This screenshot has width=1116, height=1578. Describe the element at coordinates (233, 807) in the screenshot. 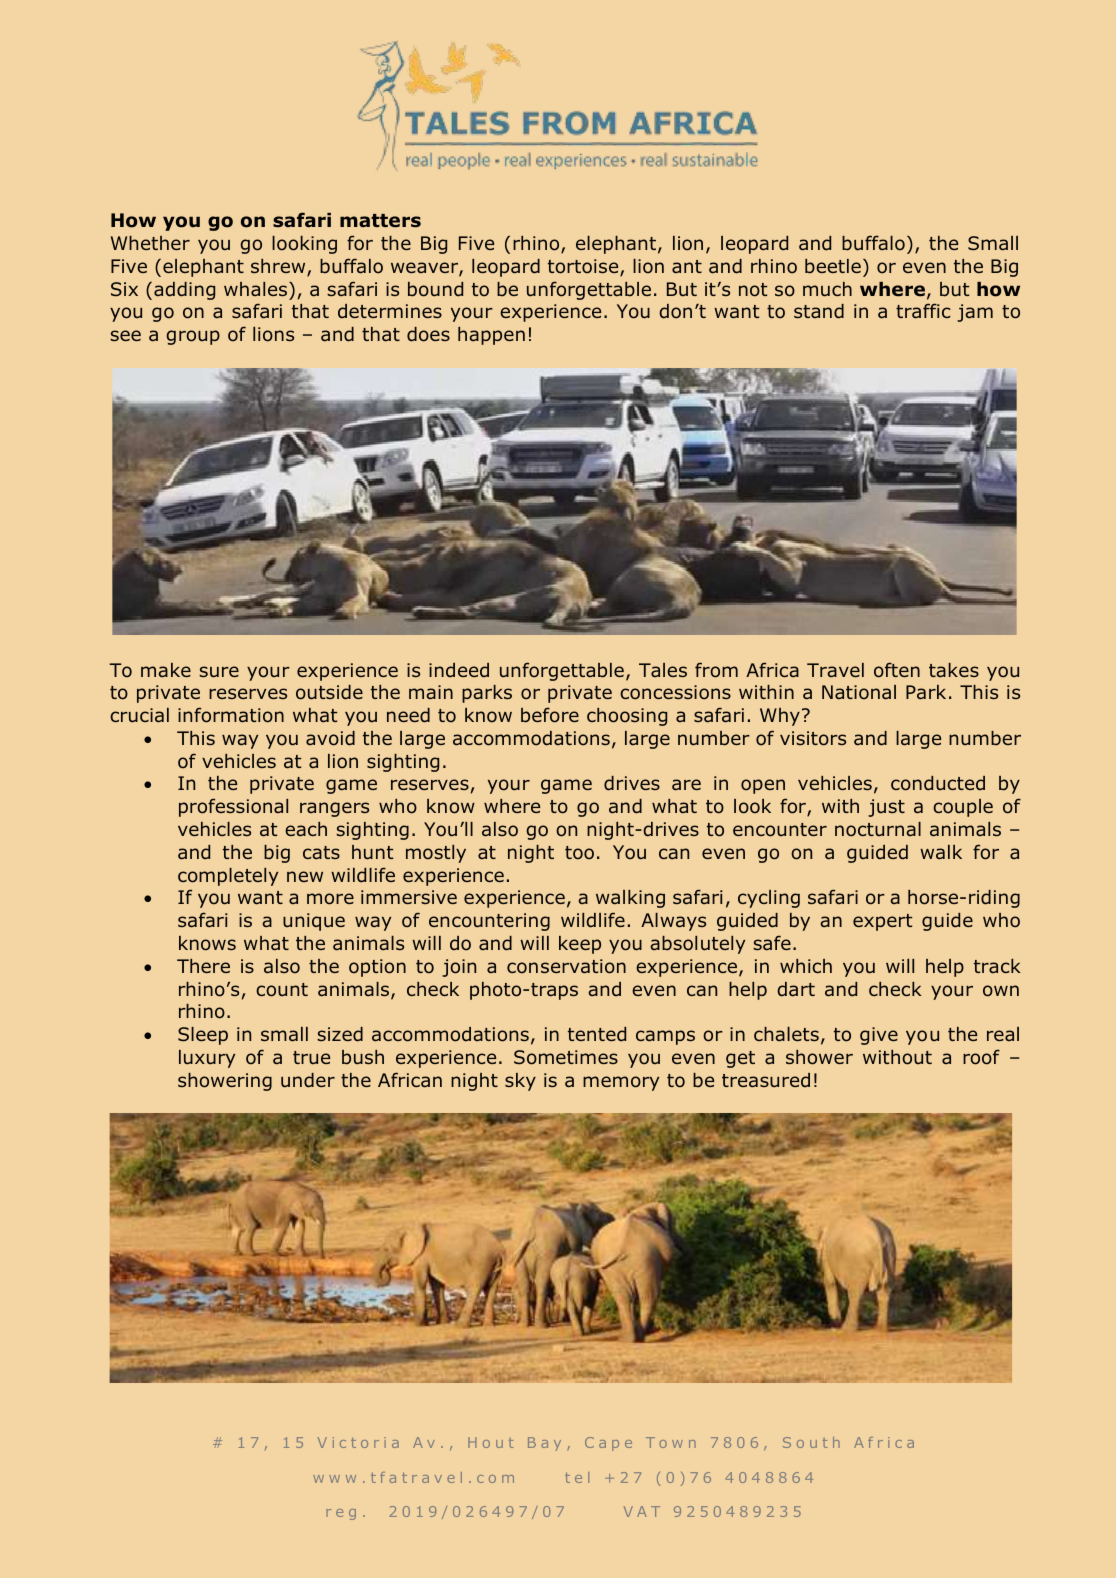

I see `professional` at that location.
